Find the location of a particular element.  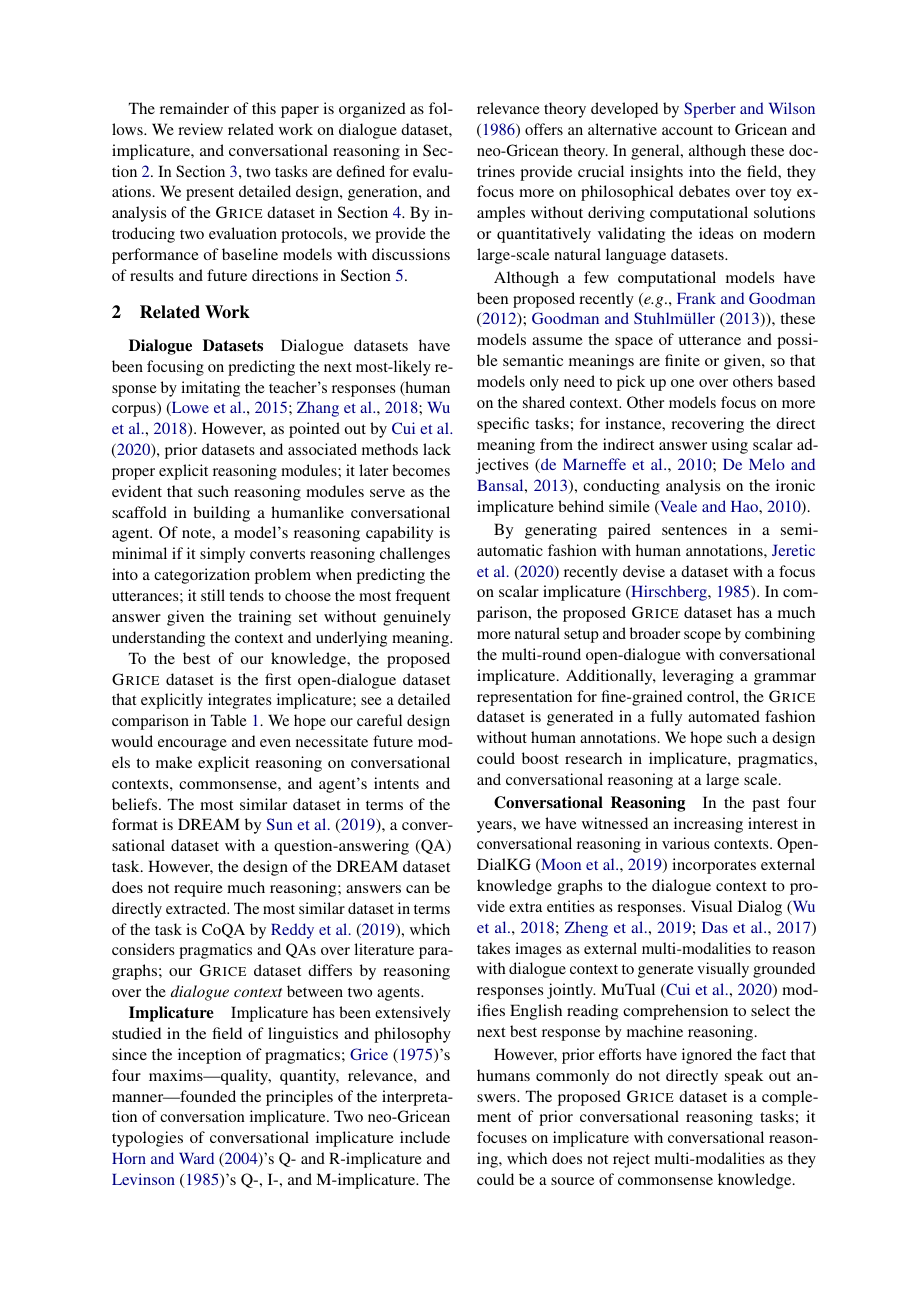

genuinely is located at coordinates (417, 618).
